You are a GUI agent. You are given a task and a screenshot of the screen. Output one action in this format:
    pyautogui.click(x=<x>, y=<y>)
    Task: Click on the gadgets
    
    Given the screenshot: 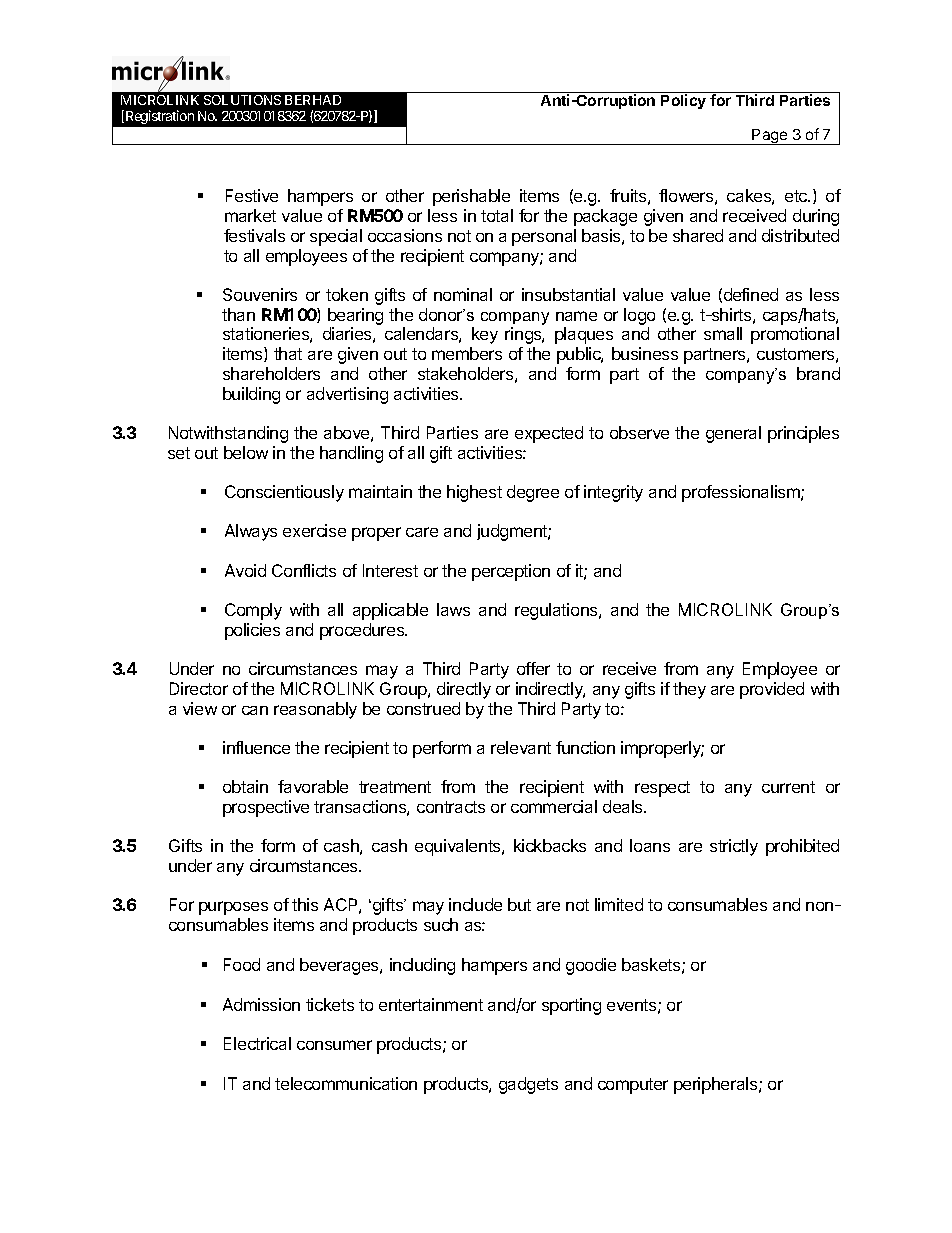 What is the action you would take?
    pyautogui.click(x=528, y=1085)
